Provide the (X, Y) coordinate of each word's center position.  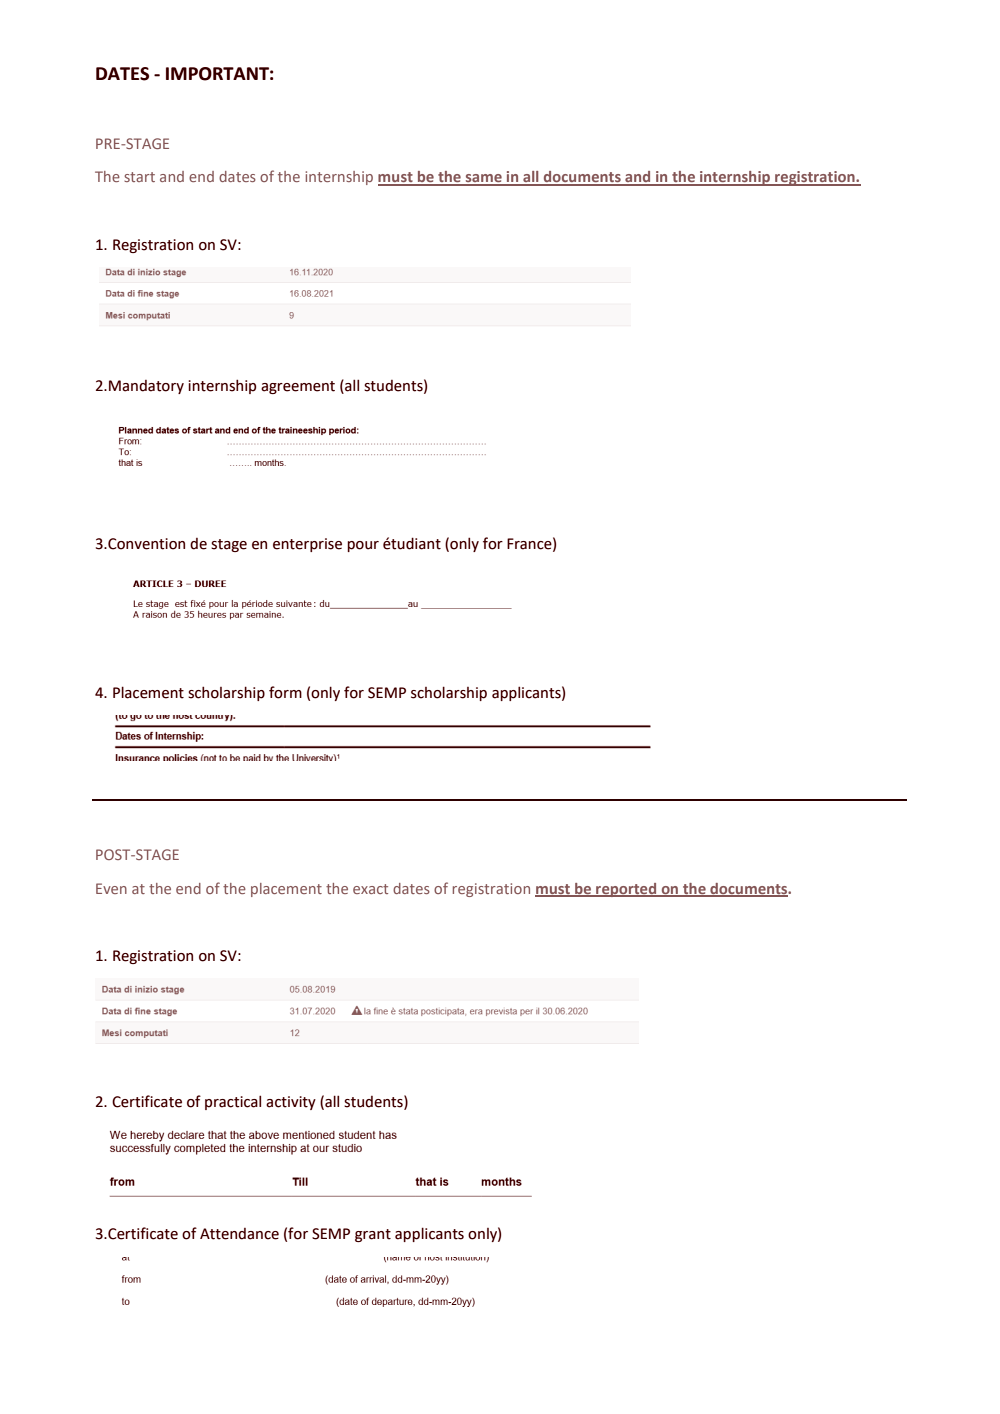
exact (370, 889)
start (139, 177)
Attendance (239, 1234)
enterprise (307, 545)
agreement (298, 387)
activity (291, 1103)
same (484, 179)
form (285, 692)
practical (233, 1102)
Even (111, 888)
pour (363, 546)
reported (626, 890)
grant (373, 1235)
